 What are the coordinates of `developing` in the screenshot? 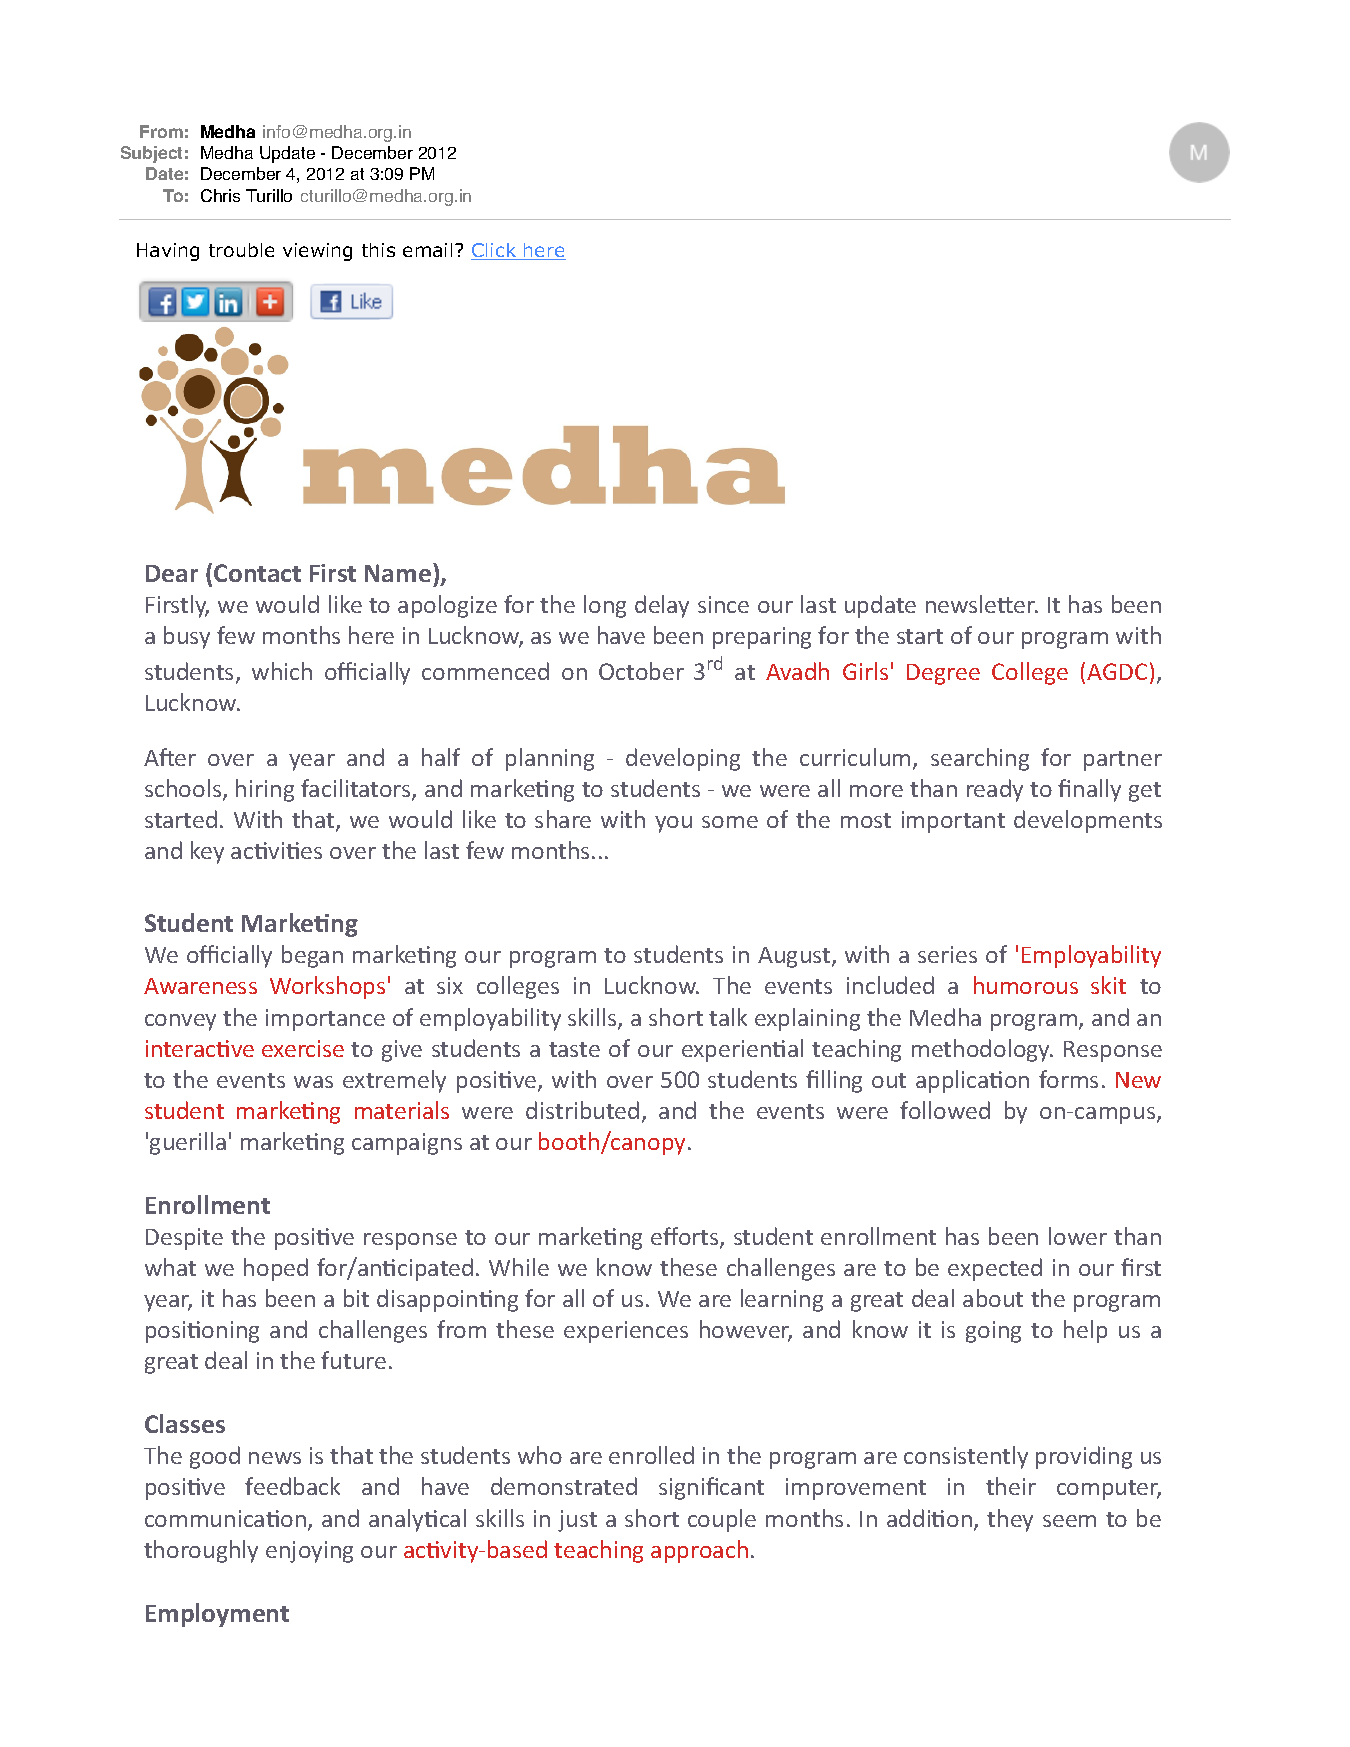 It's located at (683, 759).
